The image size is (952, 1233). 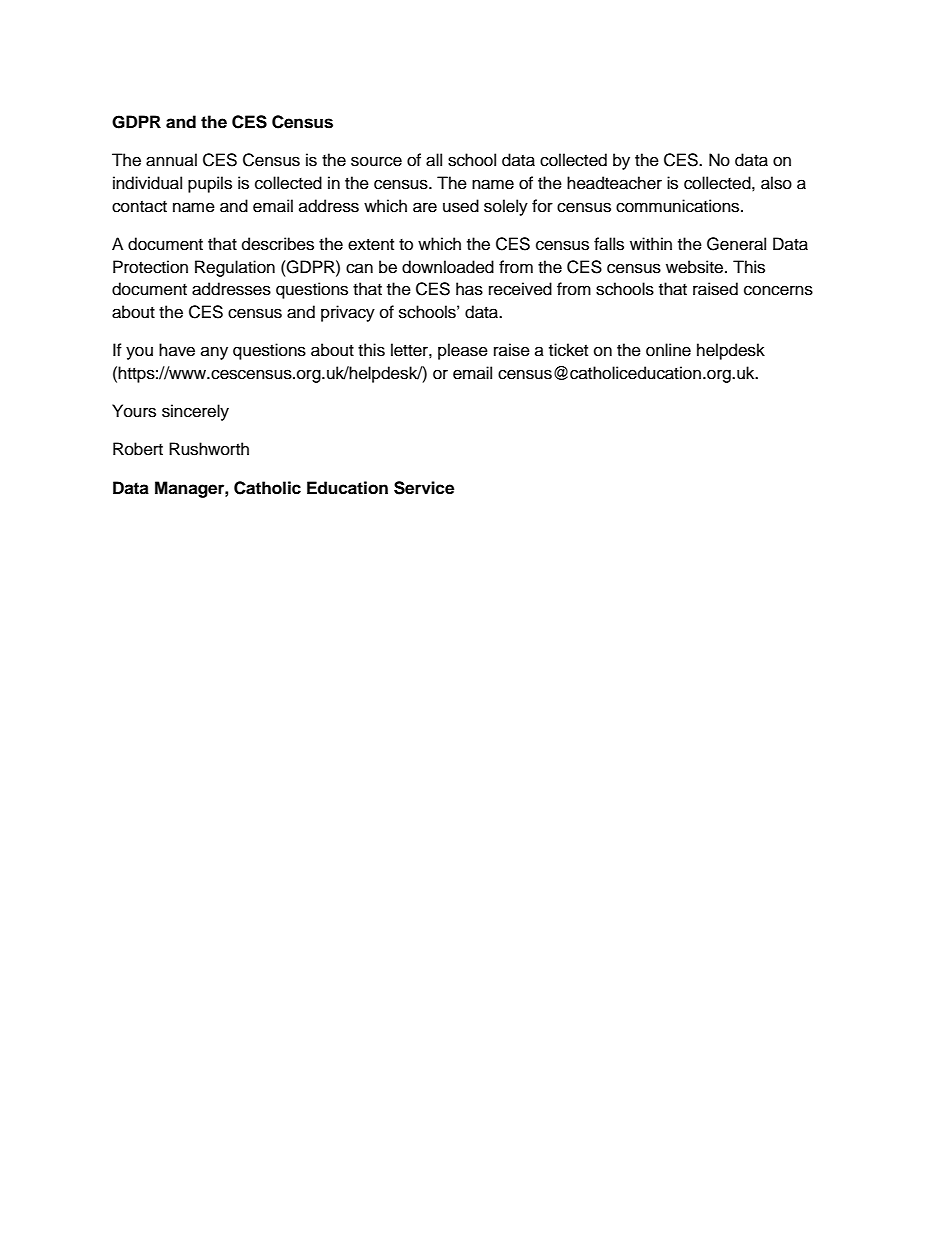 I want to click on Service, so click(x=424, y=488).
